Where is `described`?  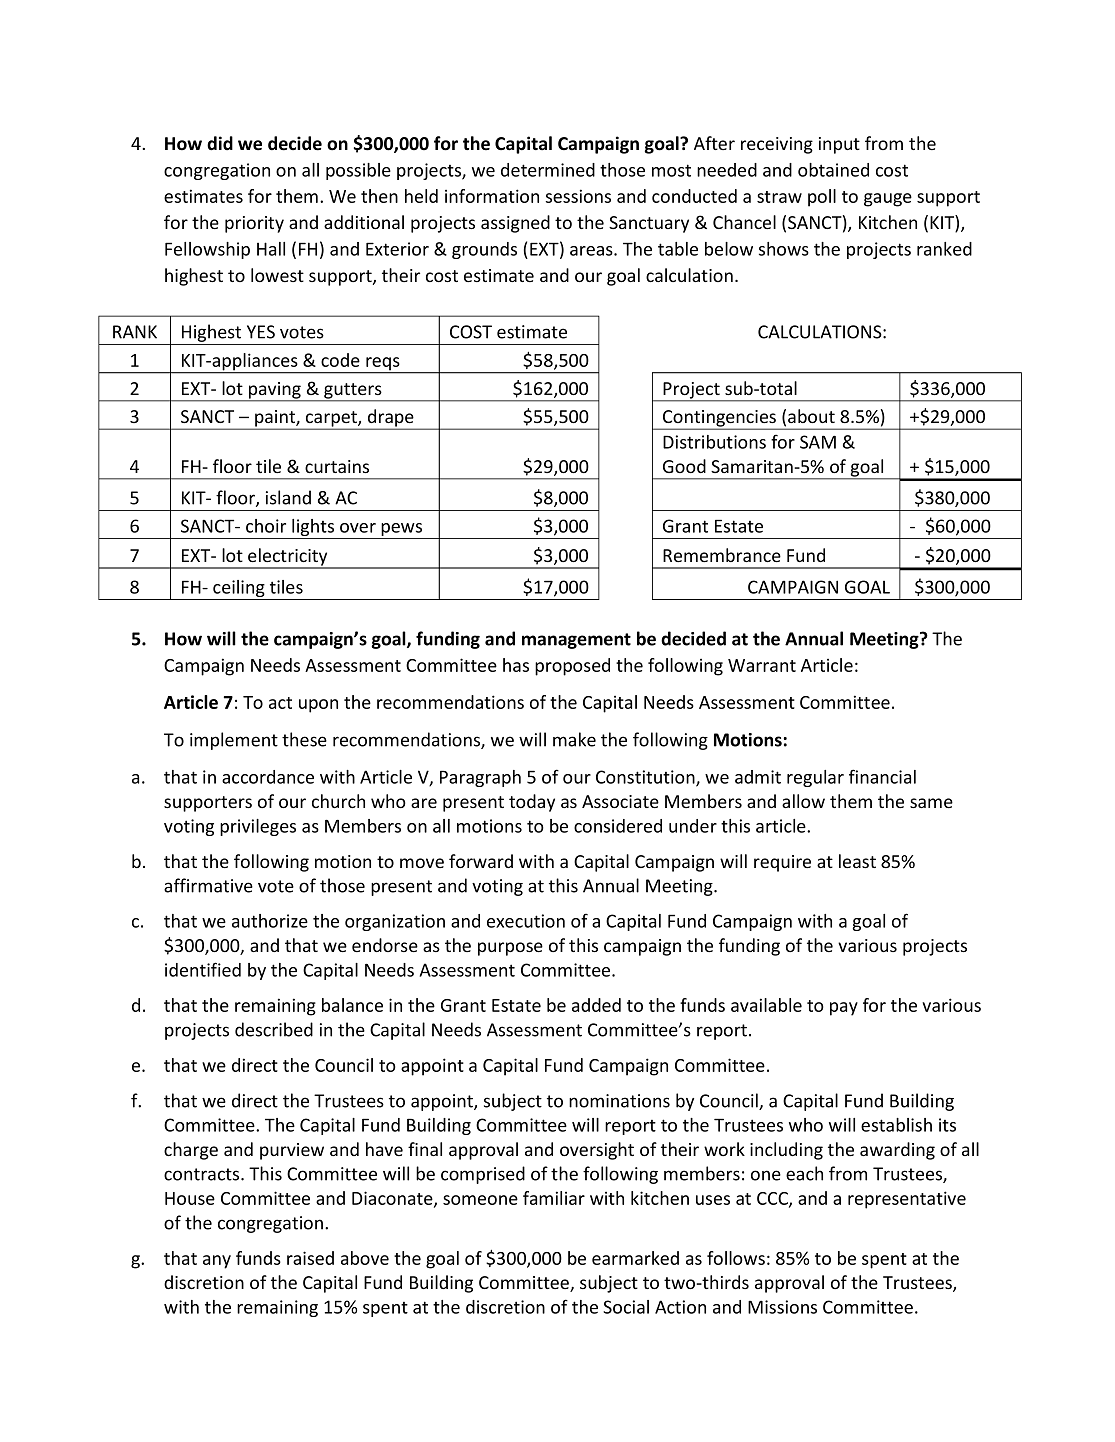
described is located at coordinates (274, 1029).
